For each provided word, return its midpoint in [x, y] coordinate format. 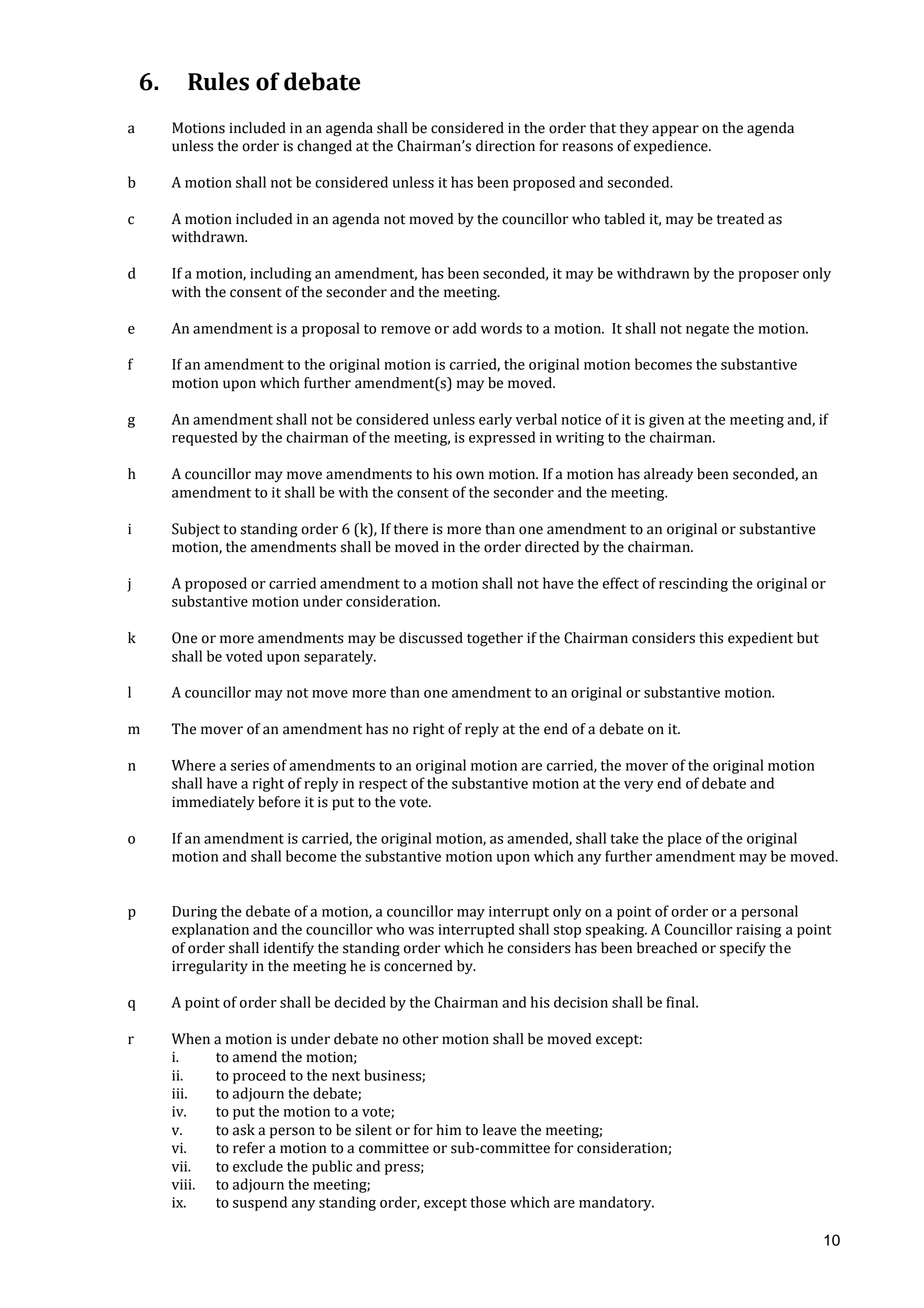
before [279, 802]
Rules [218, 81]
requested [205, 438]
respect [383, 785]
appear [675, 131]
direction [505, 146]
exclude [258, 1166]
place [684, 839]
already [668, 475]
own [470, 475]
